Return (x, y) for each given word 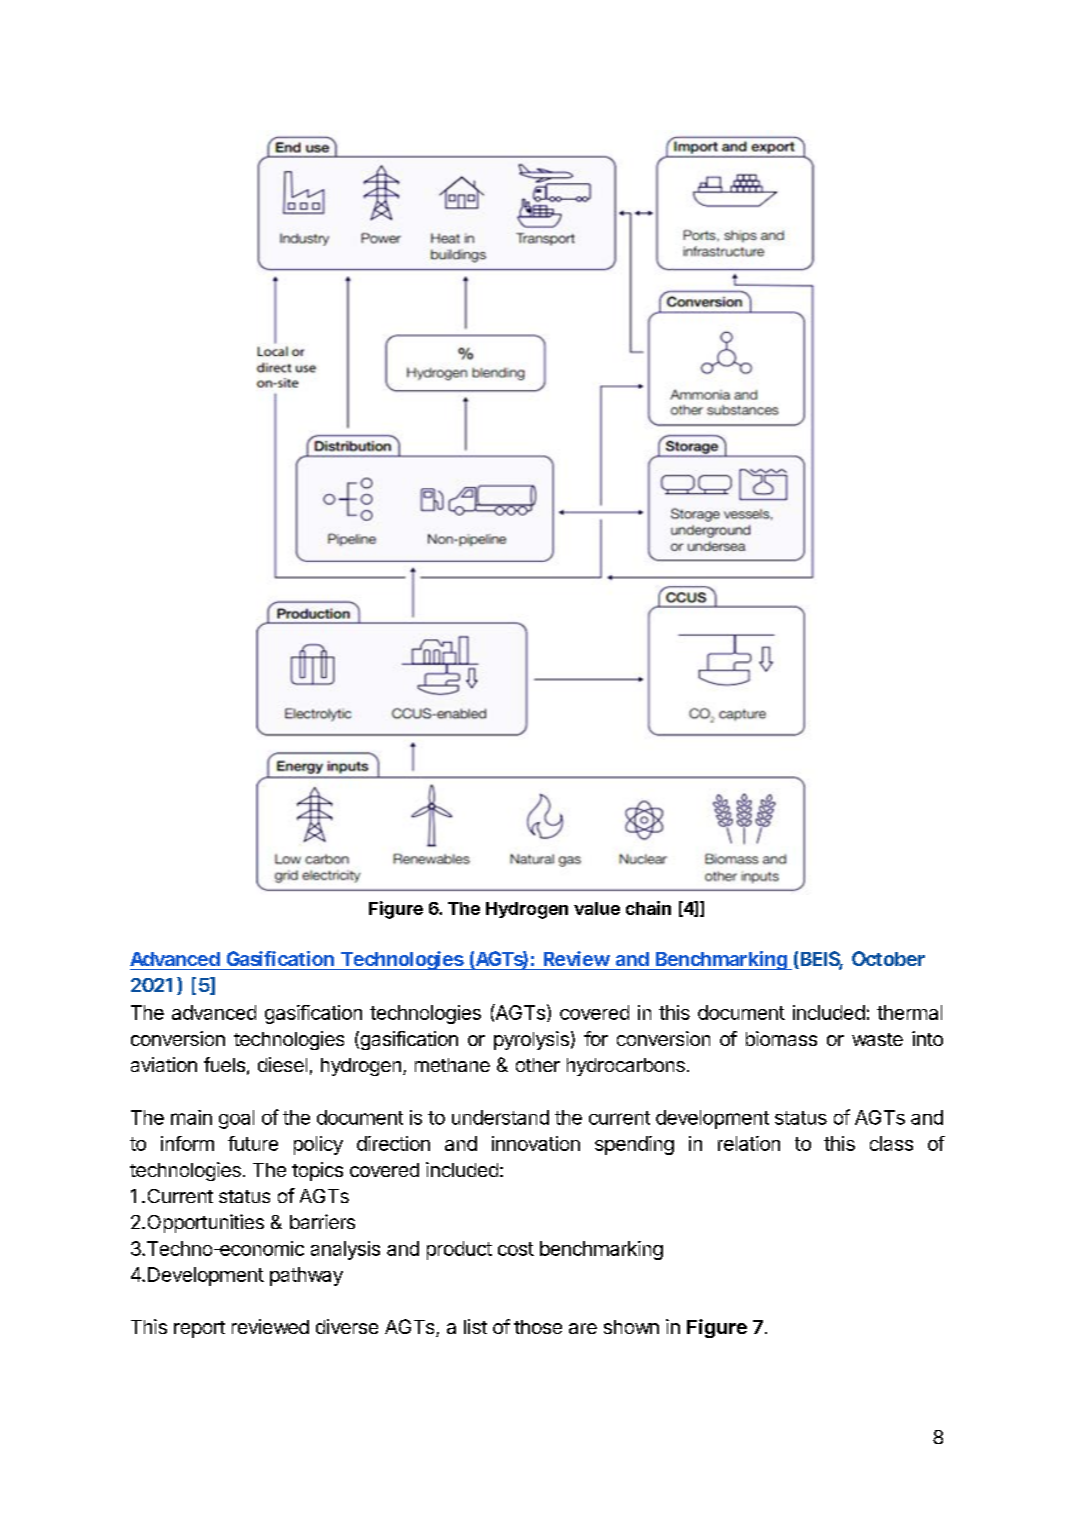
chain (648, 908)
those (538, 1327)
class (891, 1143)
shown (631, 1327)
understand (500, 1117)
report (199, 1329)
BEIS (822, 960)
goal (236, 1119)
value (597, 908)
